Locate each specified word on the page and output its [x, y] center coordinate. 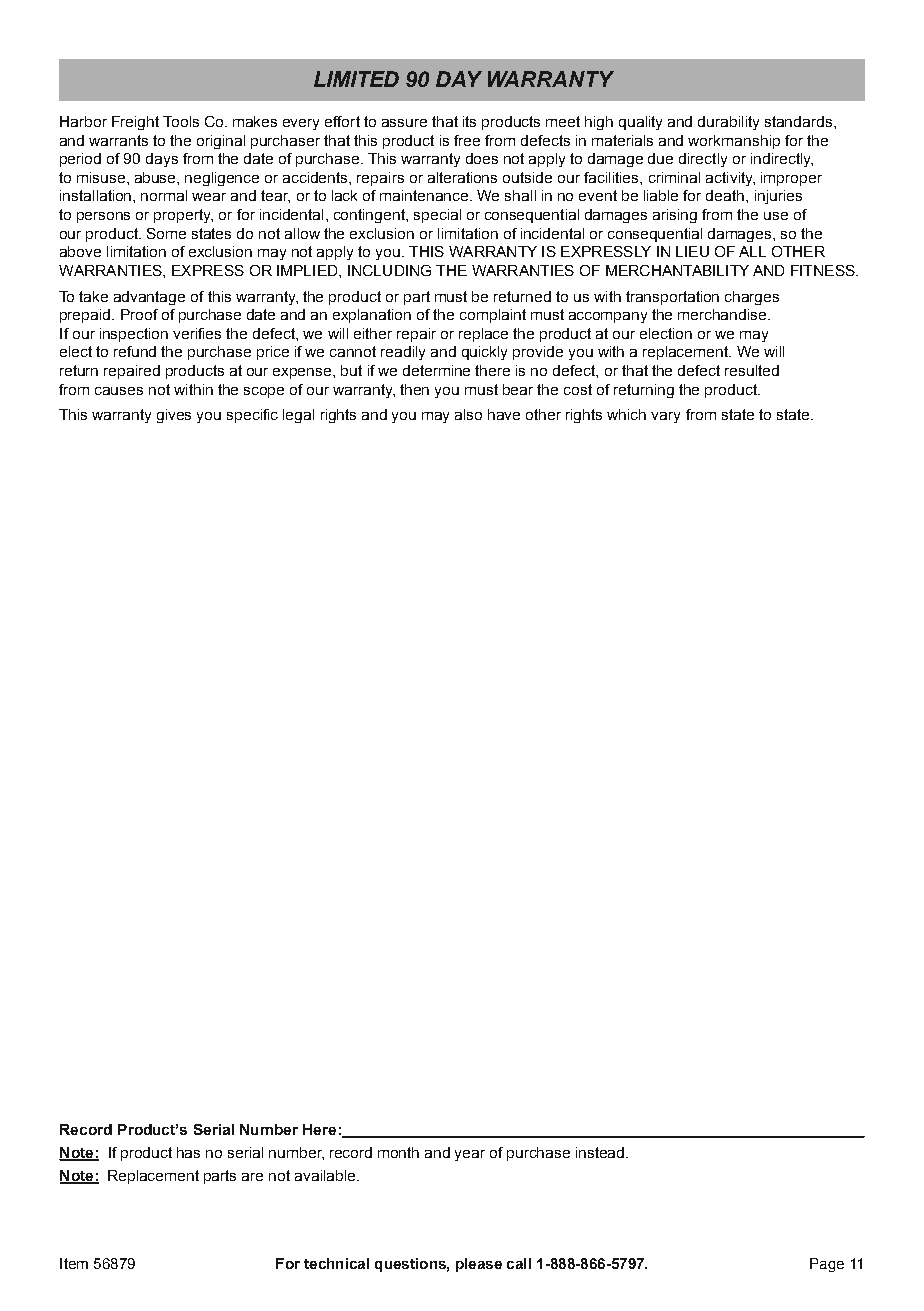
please [479, 1265]
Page [827, 1265]
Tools [181, 121]
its [469, 121]
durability [728, 123]
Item [74, 1263]
